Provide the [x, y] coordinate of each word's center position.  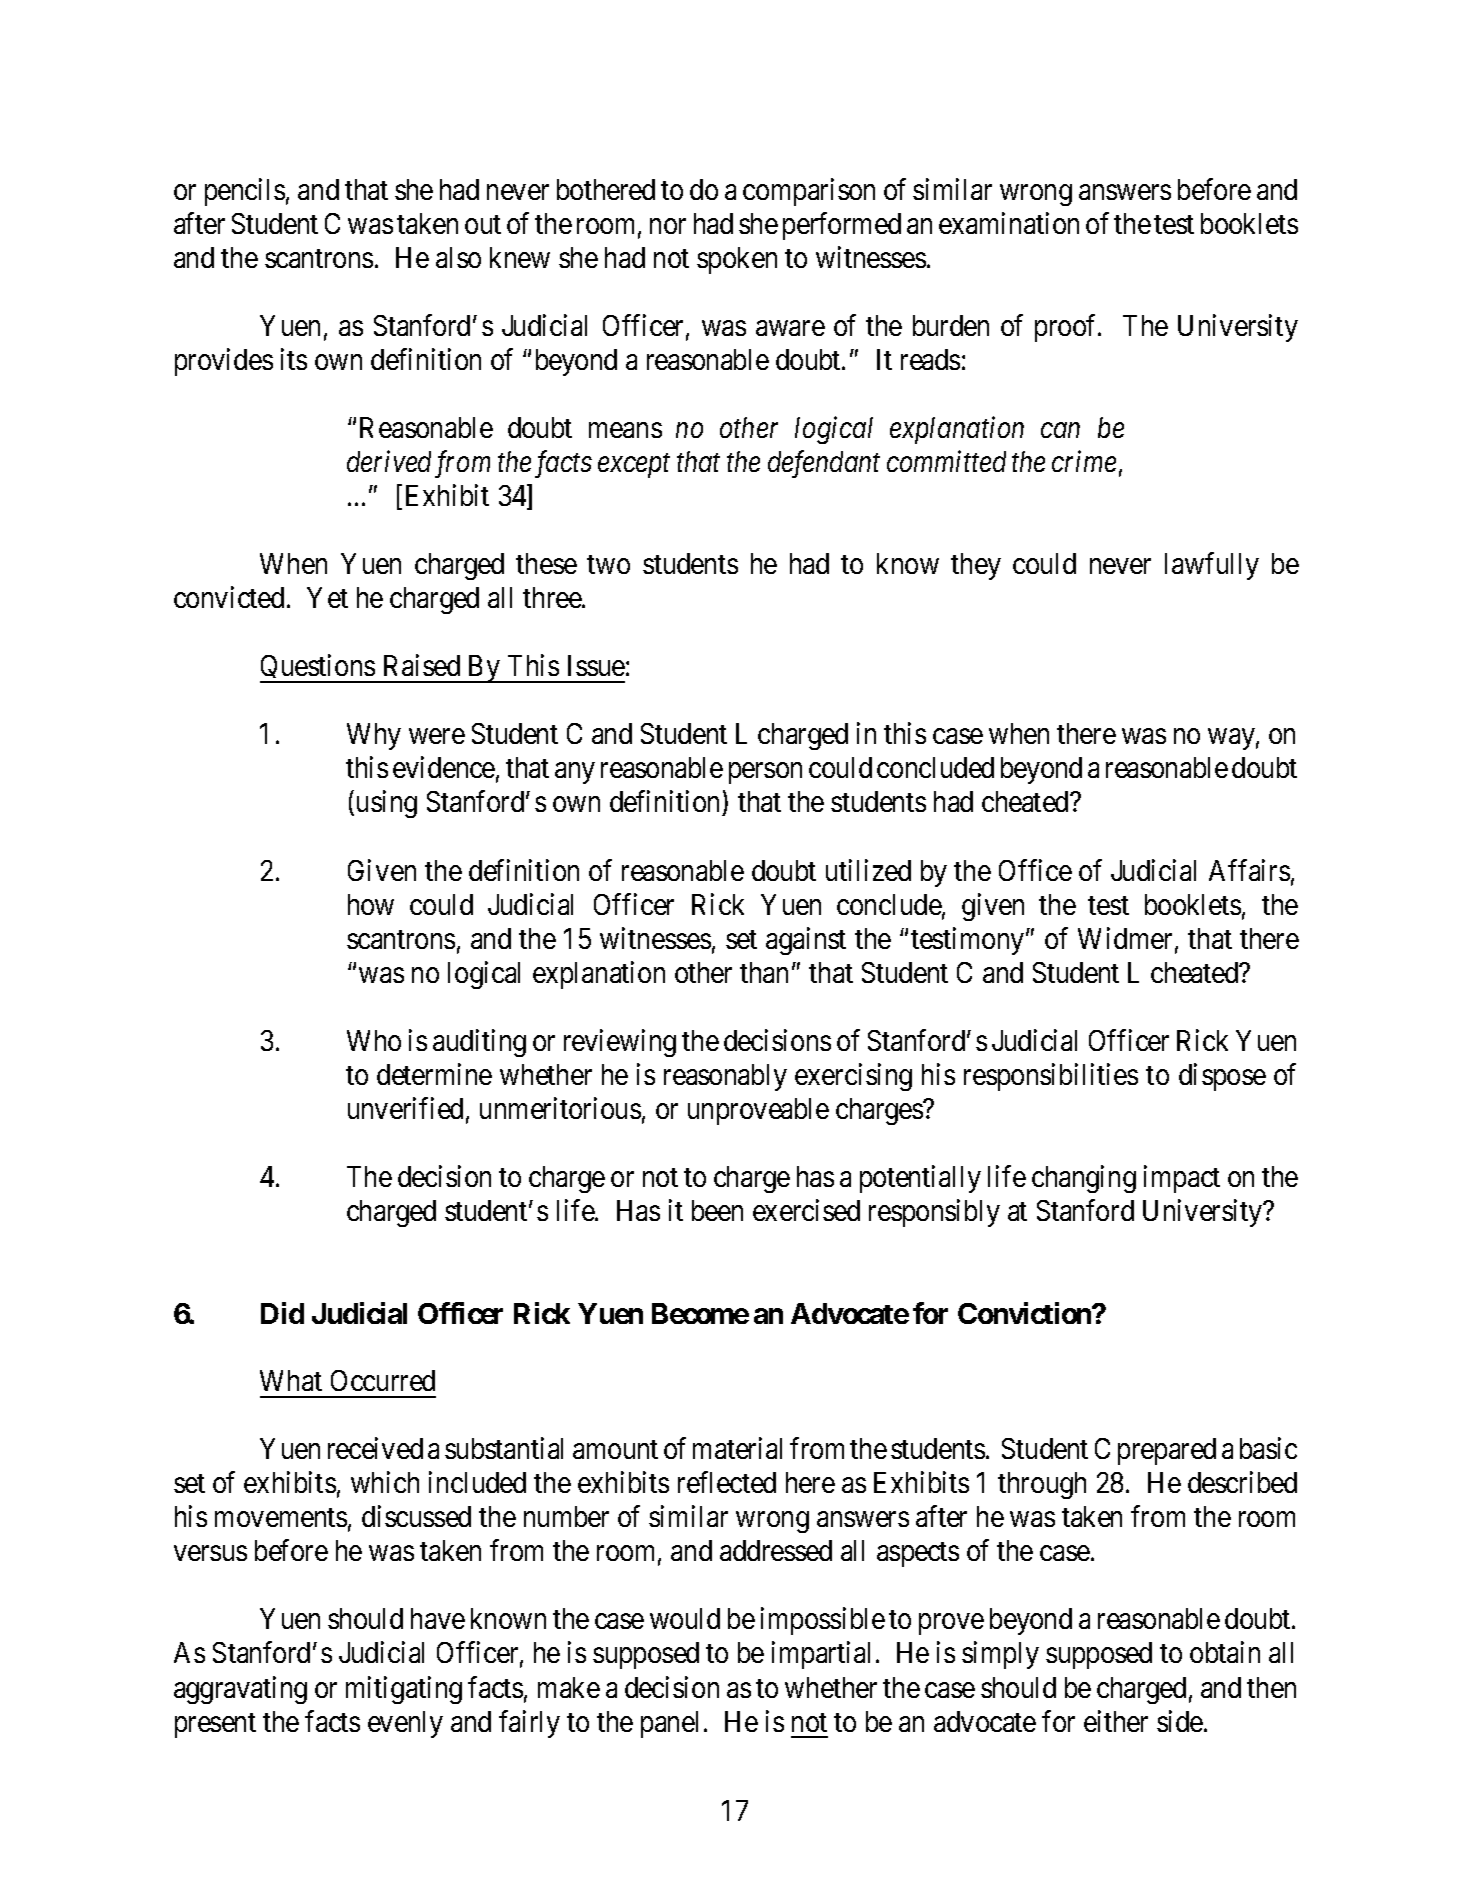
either [1116, 1721]
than [764, 972]
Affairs [1249, 870]
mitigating [404, 1690]
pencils [245, 192]
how [371, 904]
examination [1009, 223]
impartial [821, 1655]
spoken [737, 260]
